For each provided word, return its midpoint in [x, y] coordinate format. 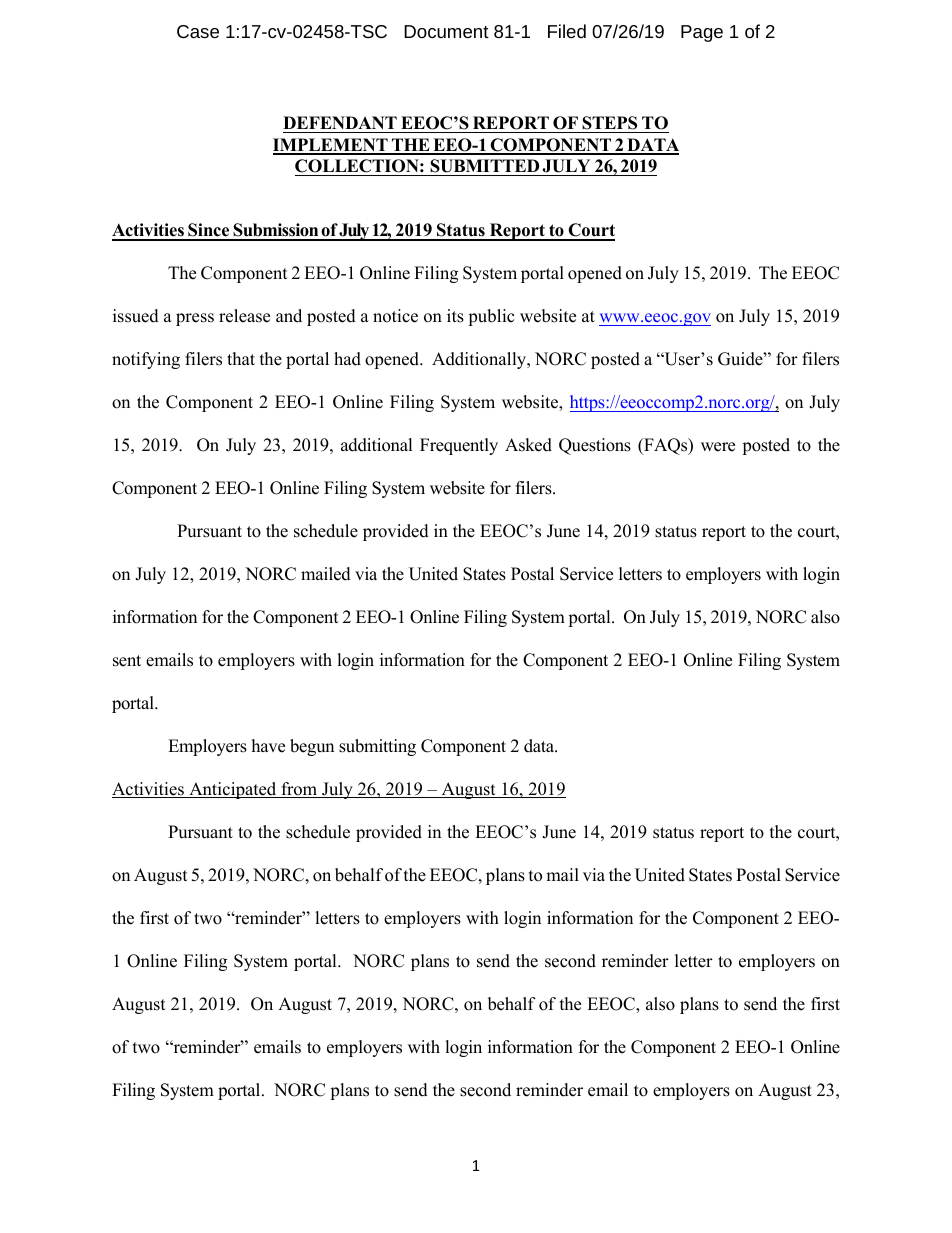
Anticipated [233, 790]
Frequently [459, 446]
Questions [595, 446]
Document [446, 31]
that [241, 358]
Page [702, 33]
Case [198, 31]
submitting [377, 747]
